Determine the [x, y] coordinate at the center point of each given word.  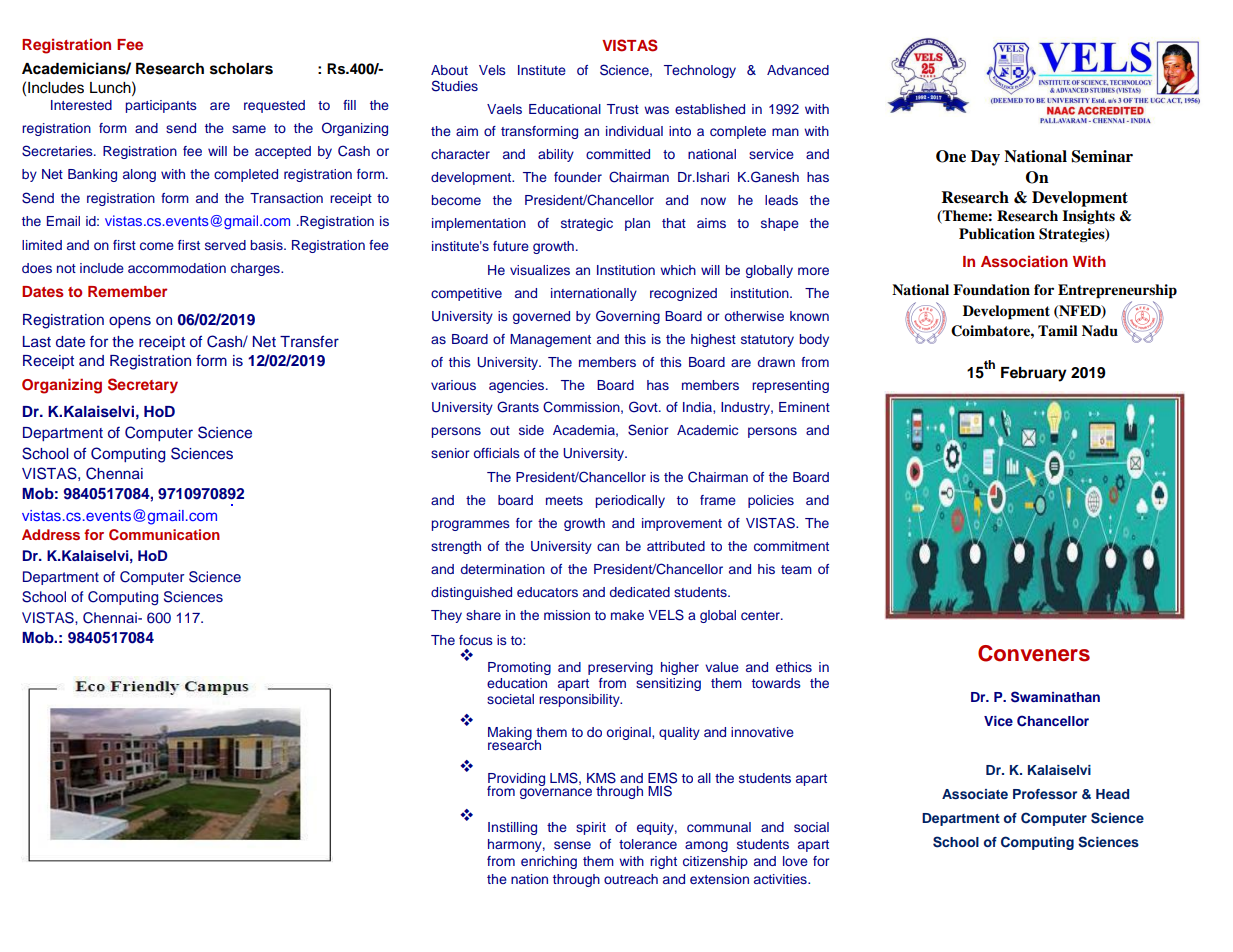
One [951, 156]
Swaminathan [1055, 697]
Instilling [512, 828]
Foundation [991, 290]
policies [771, 501]
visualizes [540, 270]
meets [564, 500]
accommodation [177, 268]
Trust [623, 109]
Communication [164, 535]
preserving [620, 668]
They [446, 616]
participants [161, 106]
